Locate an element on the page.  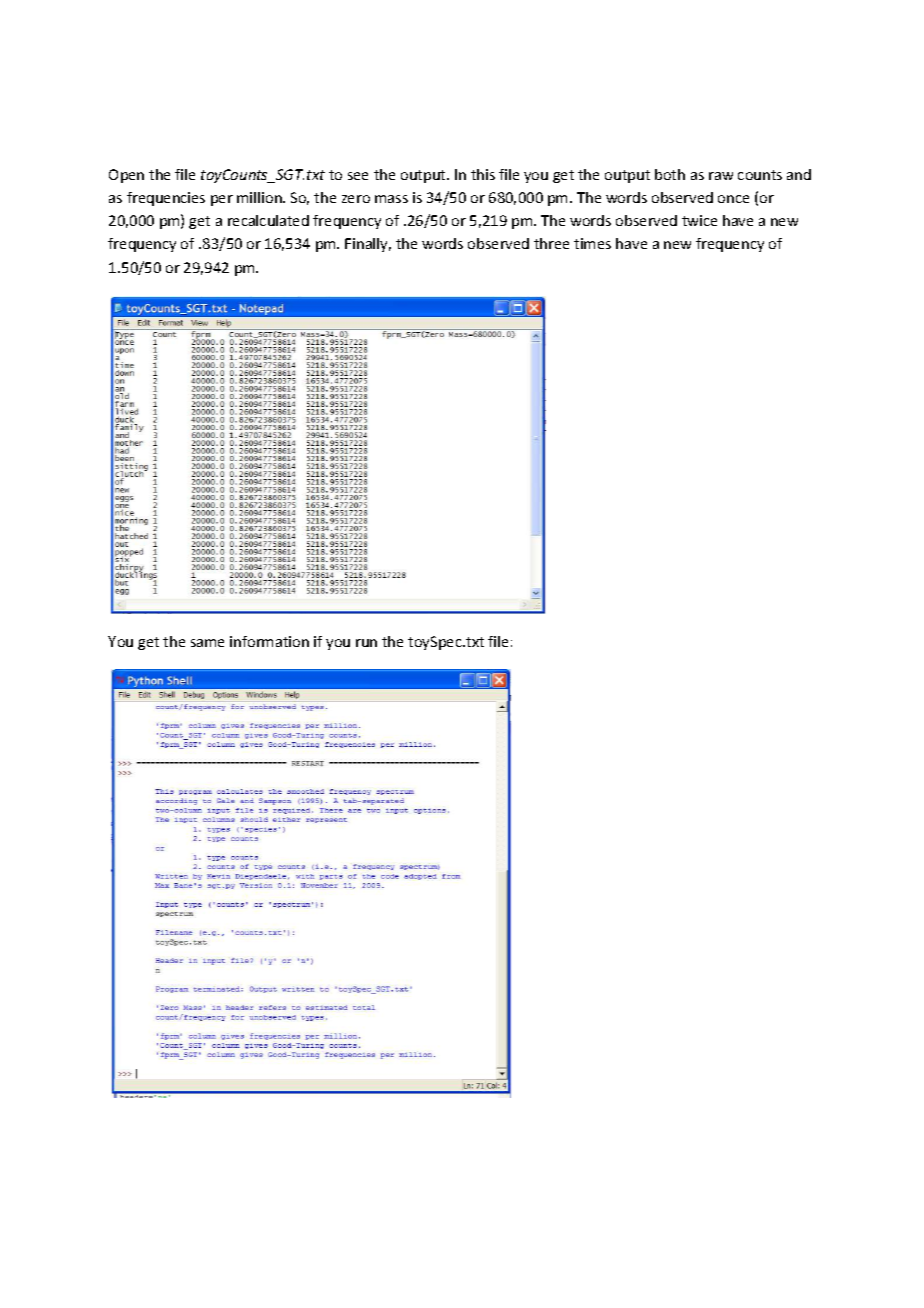
per is located at coordinates (222, 200).
